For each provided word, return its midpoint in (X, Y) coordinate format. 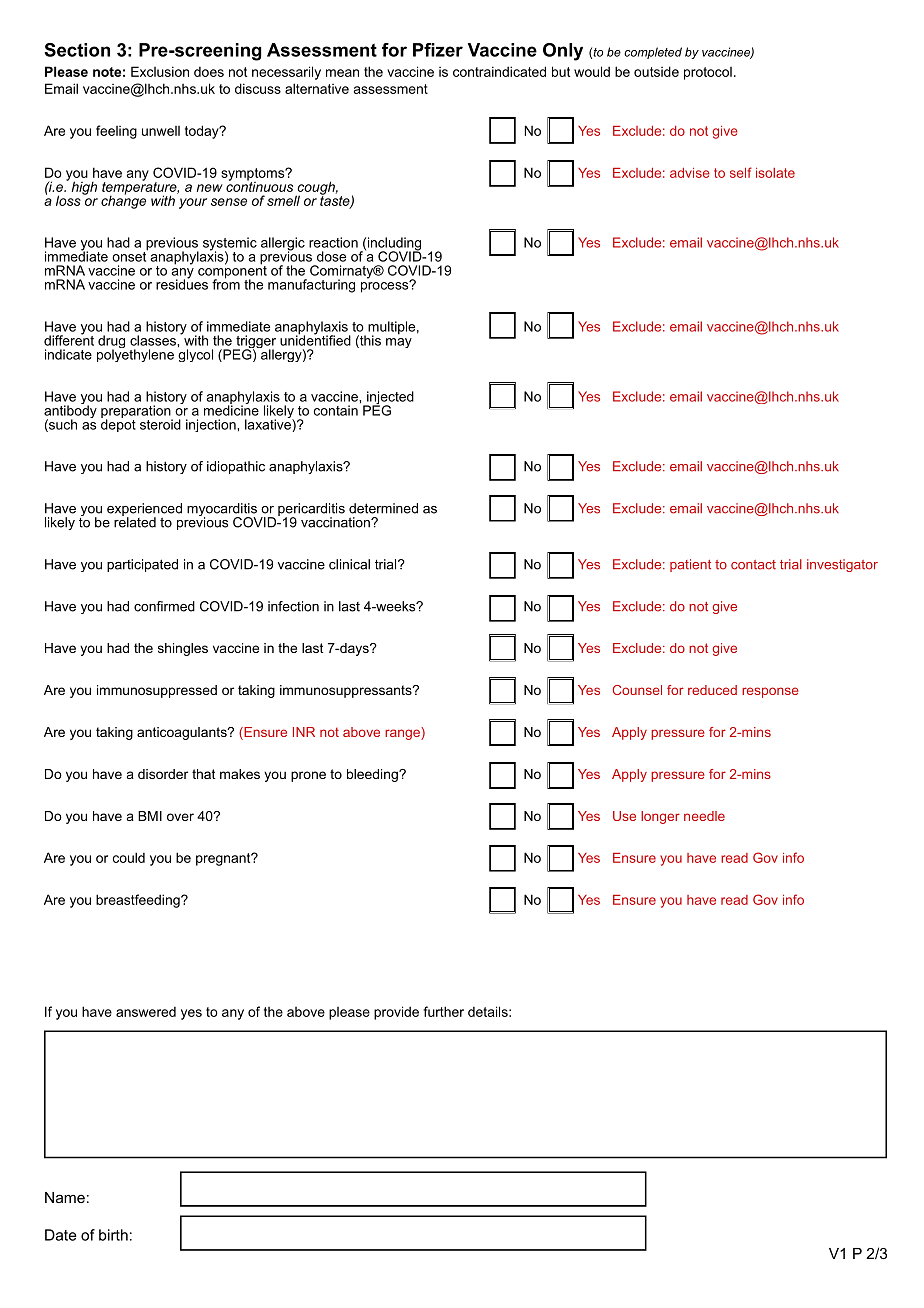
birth (113, 1235)
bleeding (373, 775)
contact (753, 565)
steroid (160, 424)
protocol (708, 73)
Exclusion (160, 71)
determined (383, 508)
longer (660, 817)
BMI (150, 816)
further (444, 1011)
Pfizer (438, 50)
